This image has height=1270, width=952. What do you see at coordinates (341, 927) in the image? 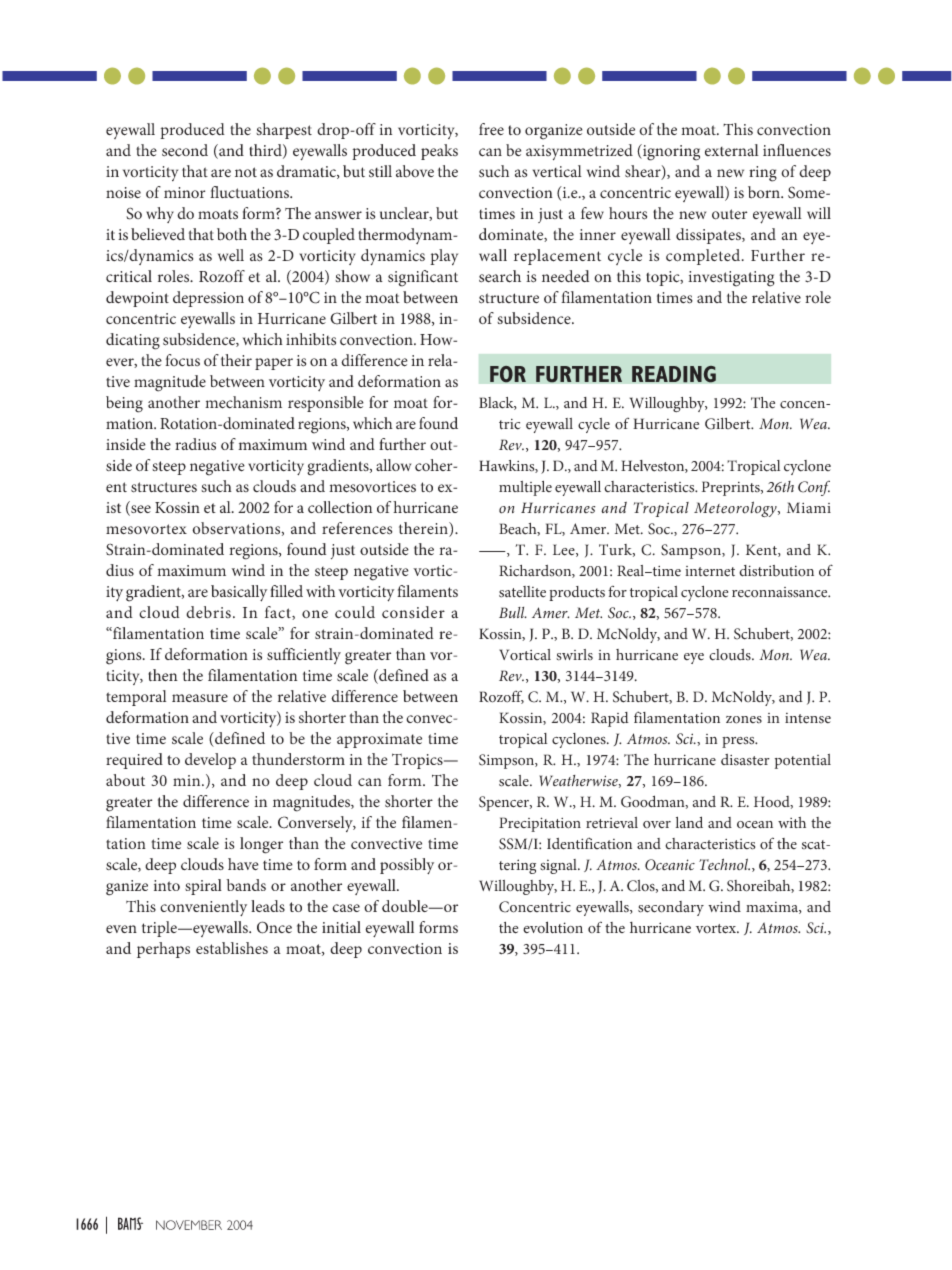
I see `initial` at bounding box center [341, 927].
